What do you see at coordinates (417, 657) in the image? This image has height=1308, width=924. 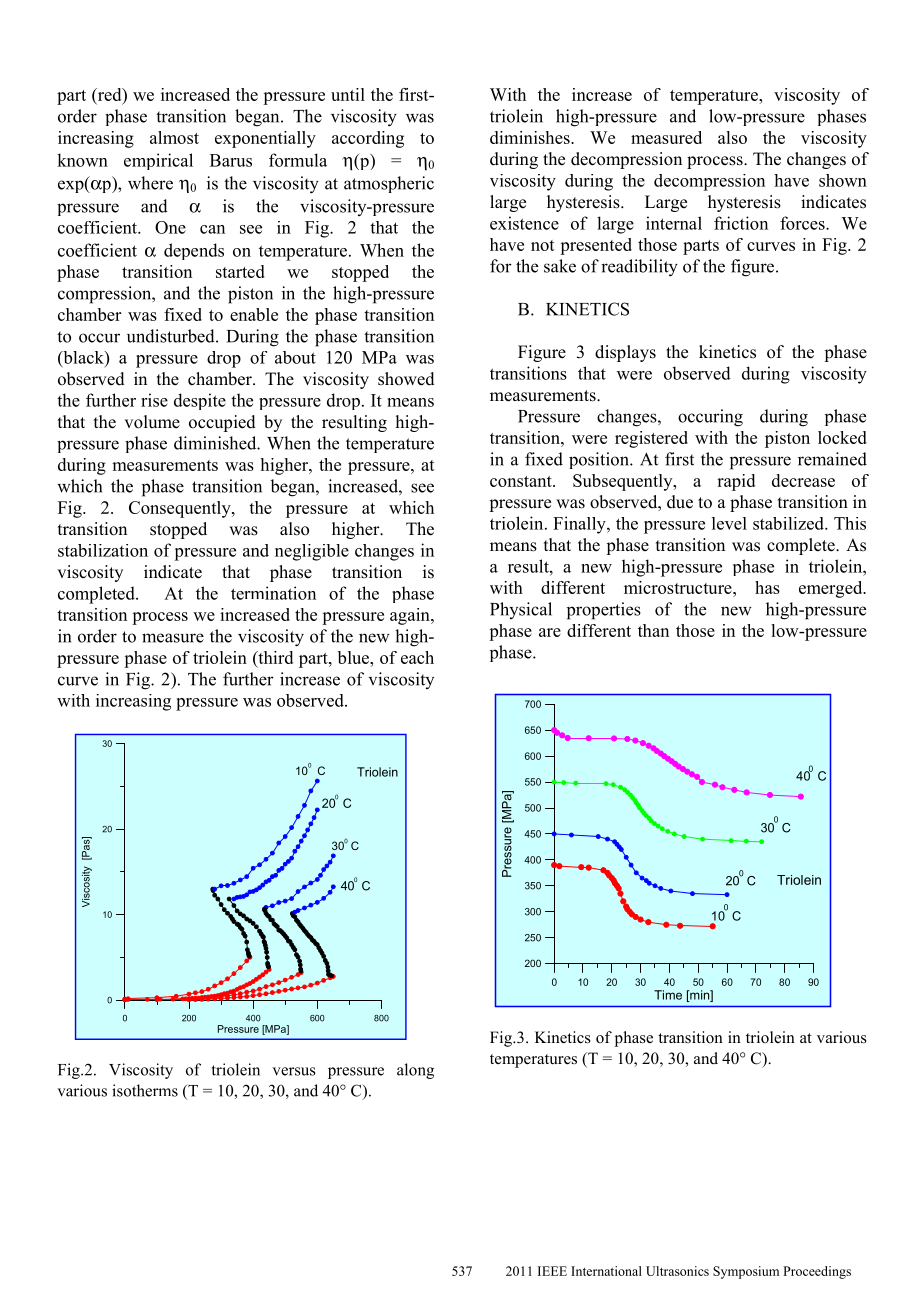 I see `each` at bounding box center [417, 657].
